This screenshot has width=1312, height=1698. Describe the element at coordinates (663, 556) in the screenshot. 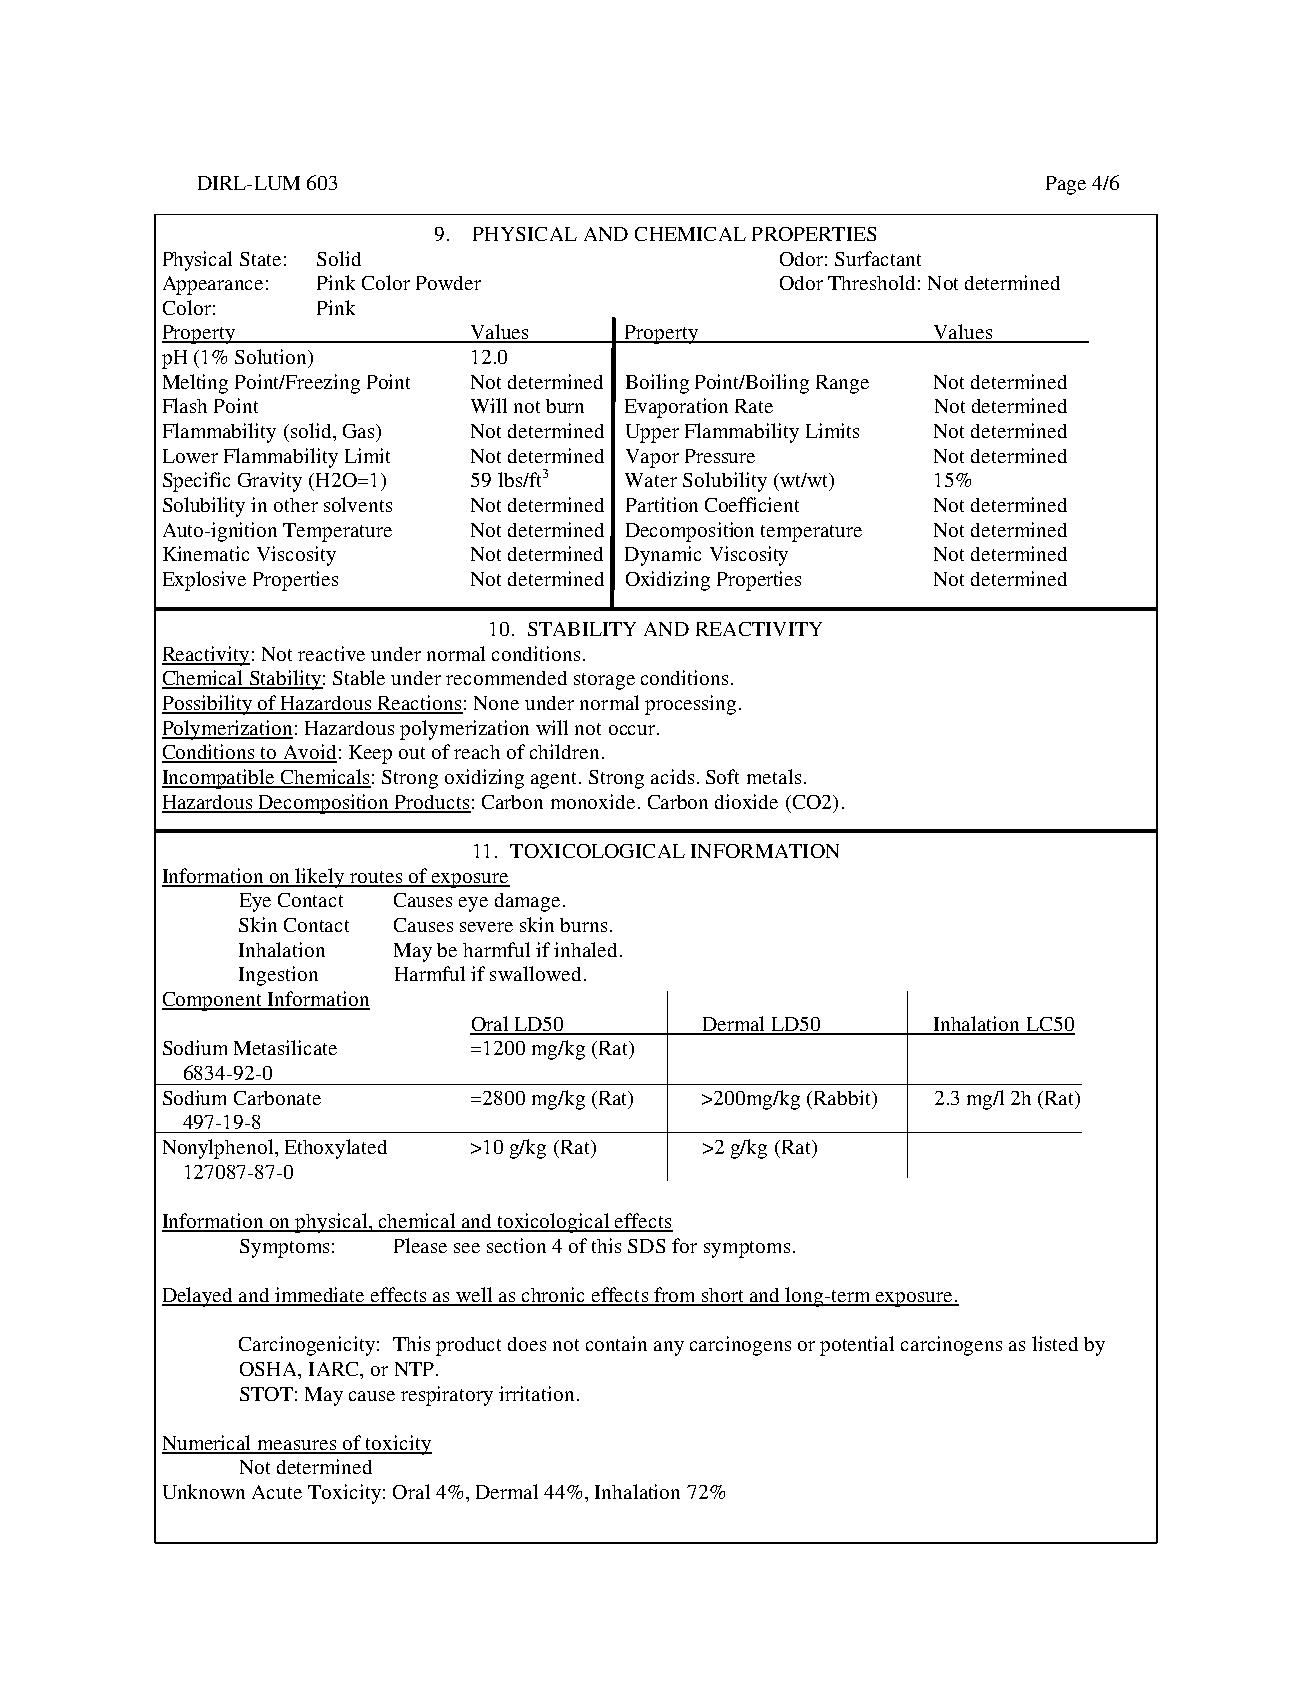

I see `Dynamic` at that location.
